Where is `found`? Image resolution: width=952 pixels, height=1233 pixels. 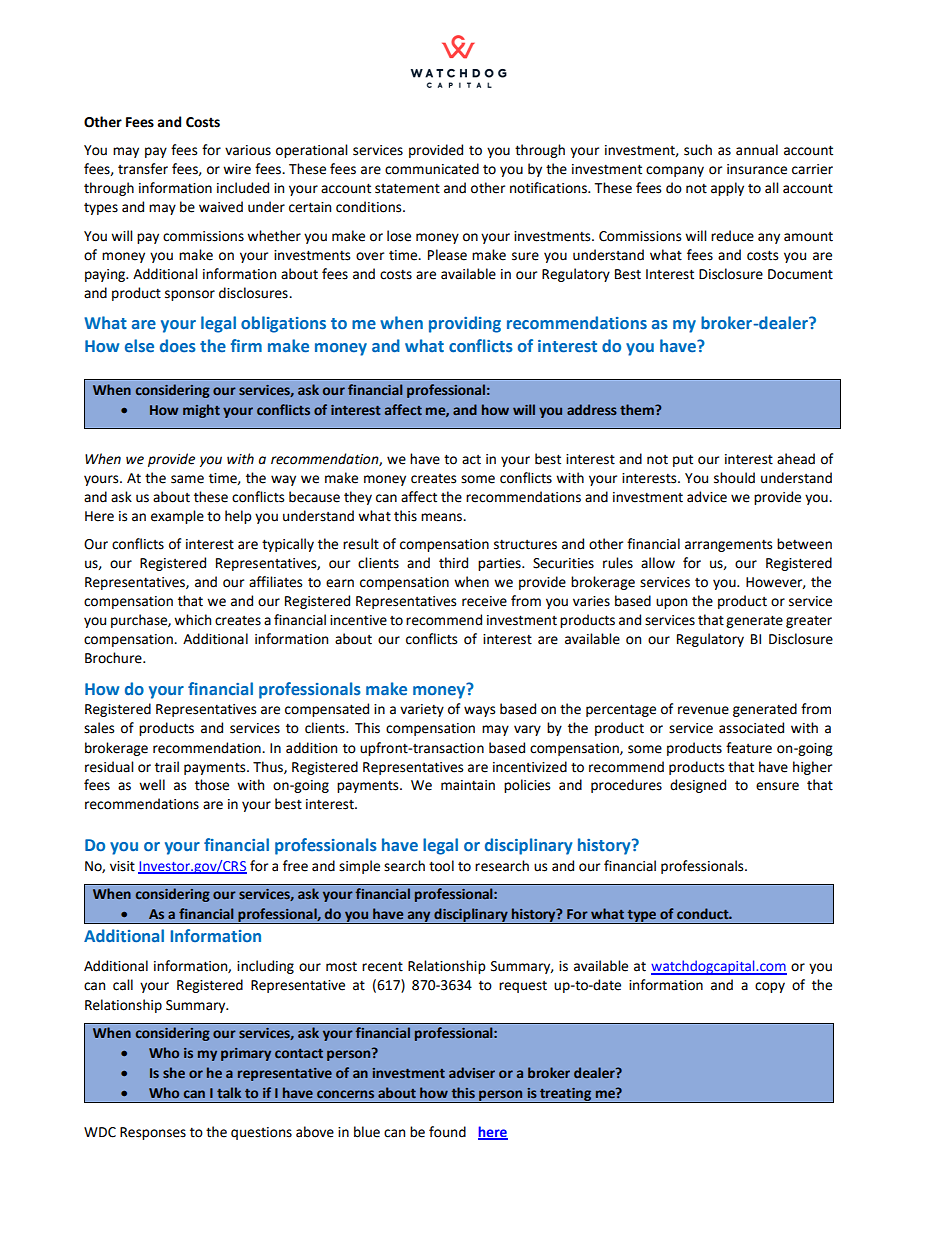
found is located at coordinates (447, 1132).
